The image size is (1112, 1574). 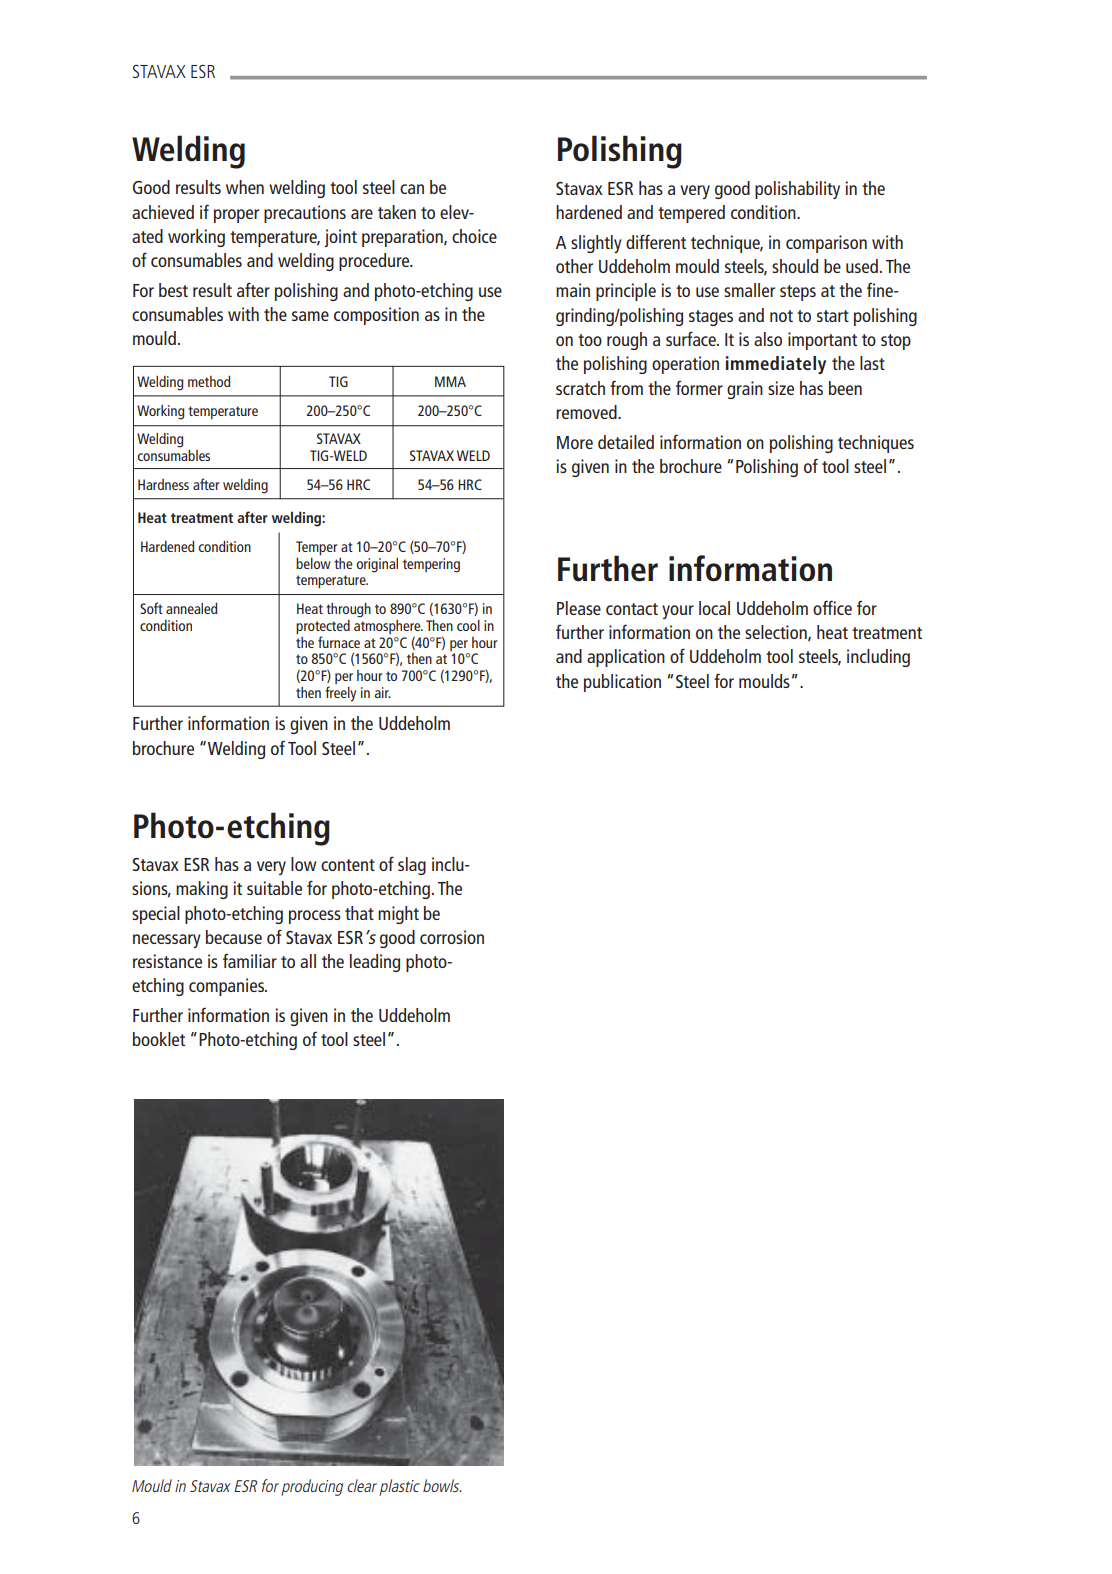 What do you see at coordinates (250, 960) in the page?
I see `familiar` at bounding box center [250, 960].
